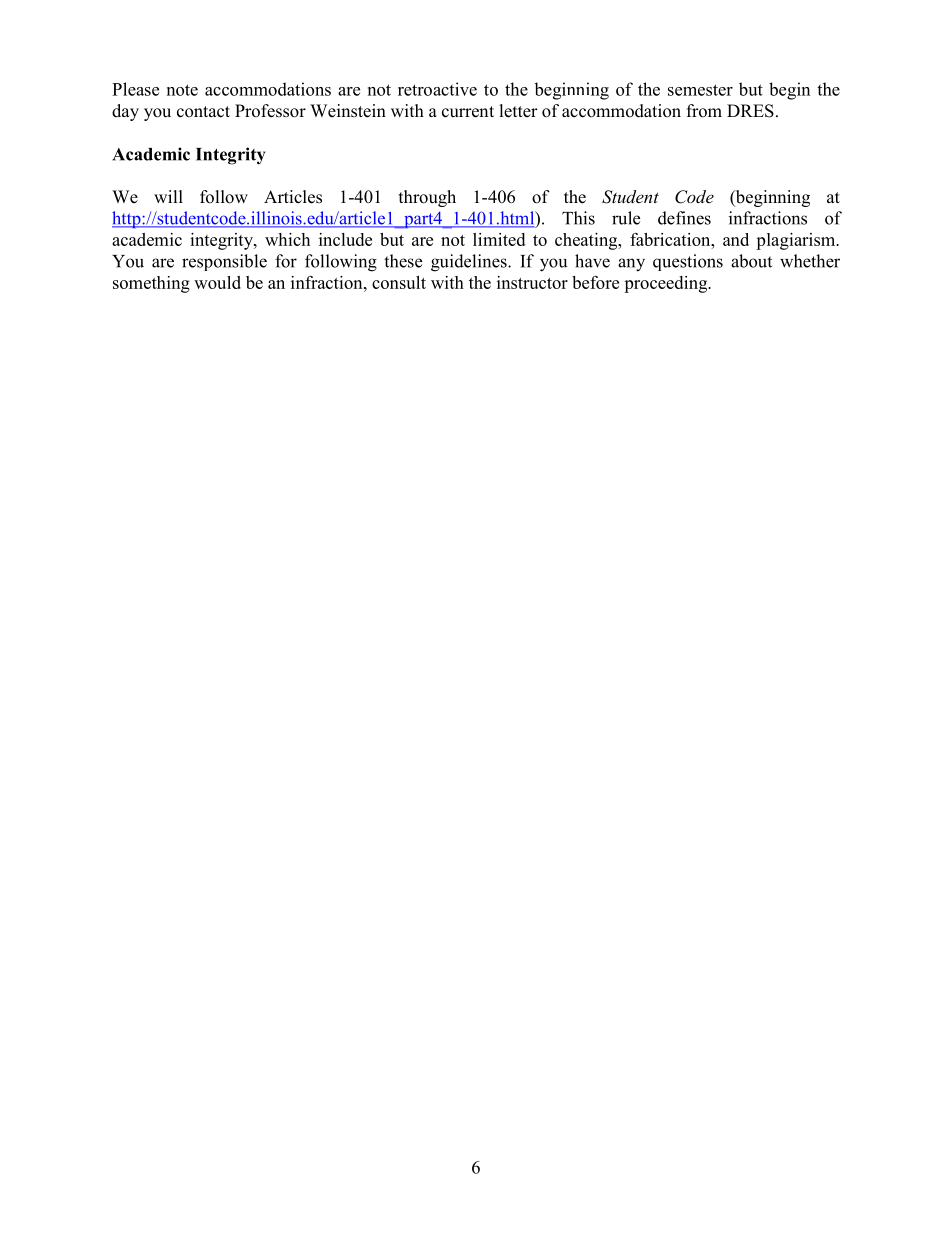 The image size is (952, 1233). I want to click on defines, so click(684, 218).
